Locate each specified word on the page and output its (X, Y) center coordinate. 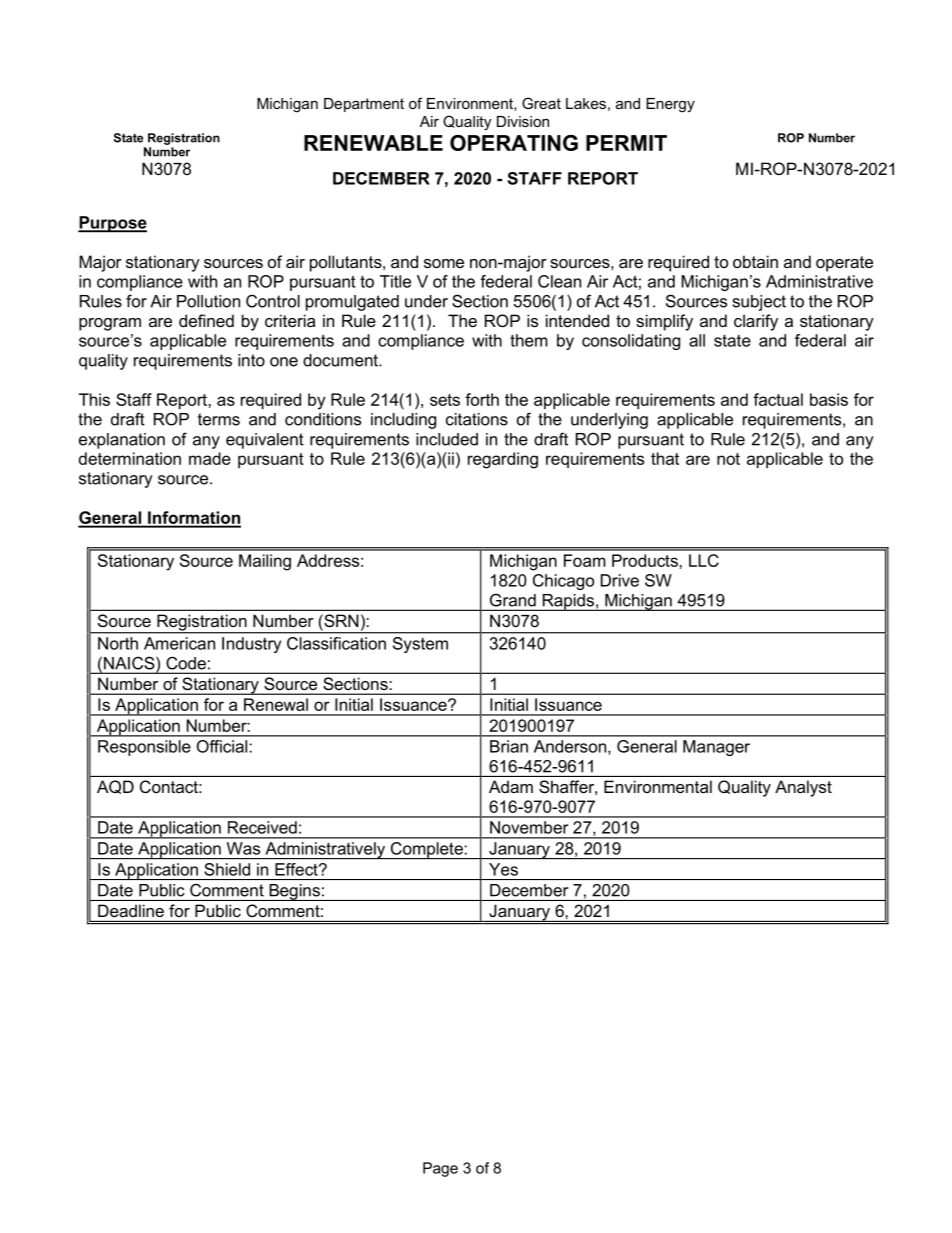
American (179, 643)
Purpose (112, 224)
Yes (503, 869)
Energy (670, 105)
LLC (704, 560)
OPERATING (514, 143)
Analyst (803, 788)
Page (440, 1169)
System (420, 645)
